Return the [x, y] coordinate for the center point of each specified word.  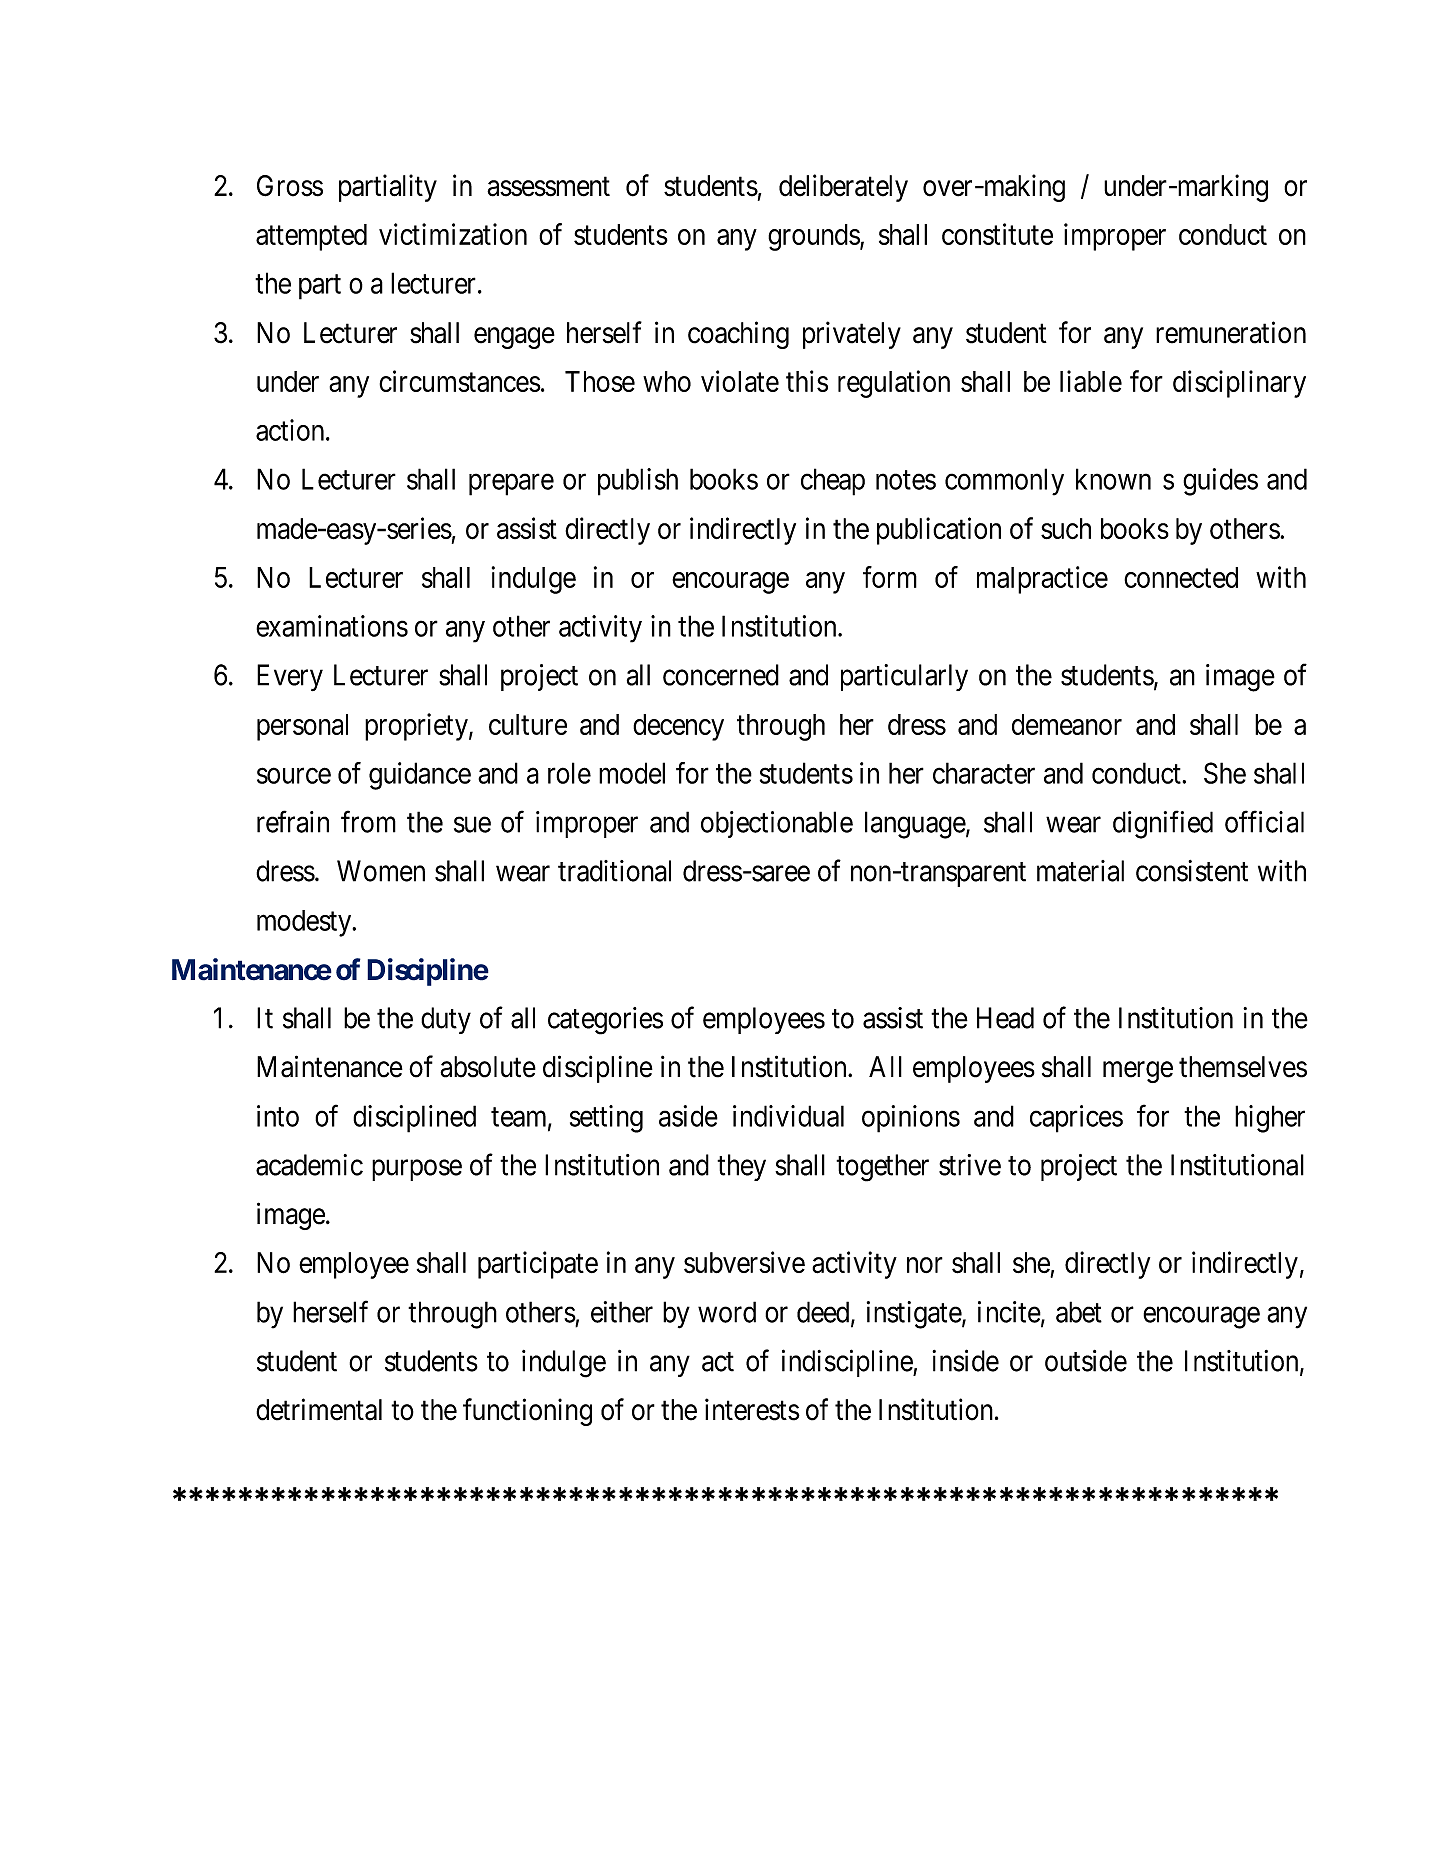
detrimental [319, 1409]
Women [381, 871]
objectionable [777, 824]
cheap [833, 482]
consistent [1192, 871]
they [741, 1167]
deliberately [843, 188]
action [291, 430]
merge [1138, 1072]
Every [290, 677]
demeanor [1067, 724]
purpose [417, 1170]
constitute [997, 234]
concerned [721, 675]
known [1113, 479]
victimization [453, 234]
